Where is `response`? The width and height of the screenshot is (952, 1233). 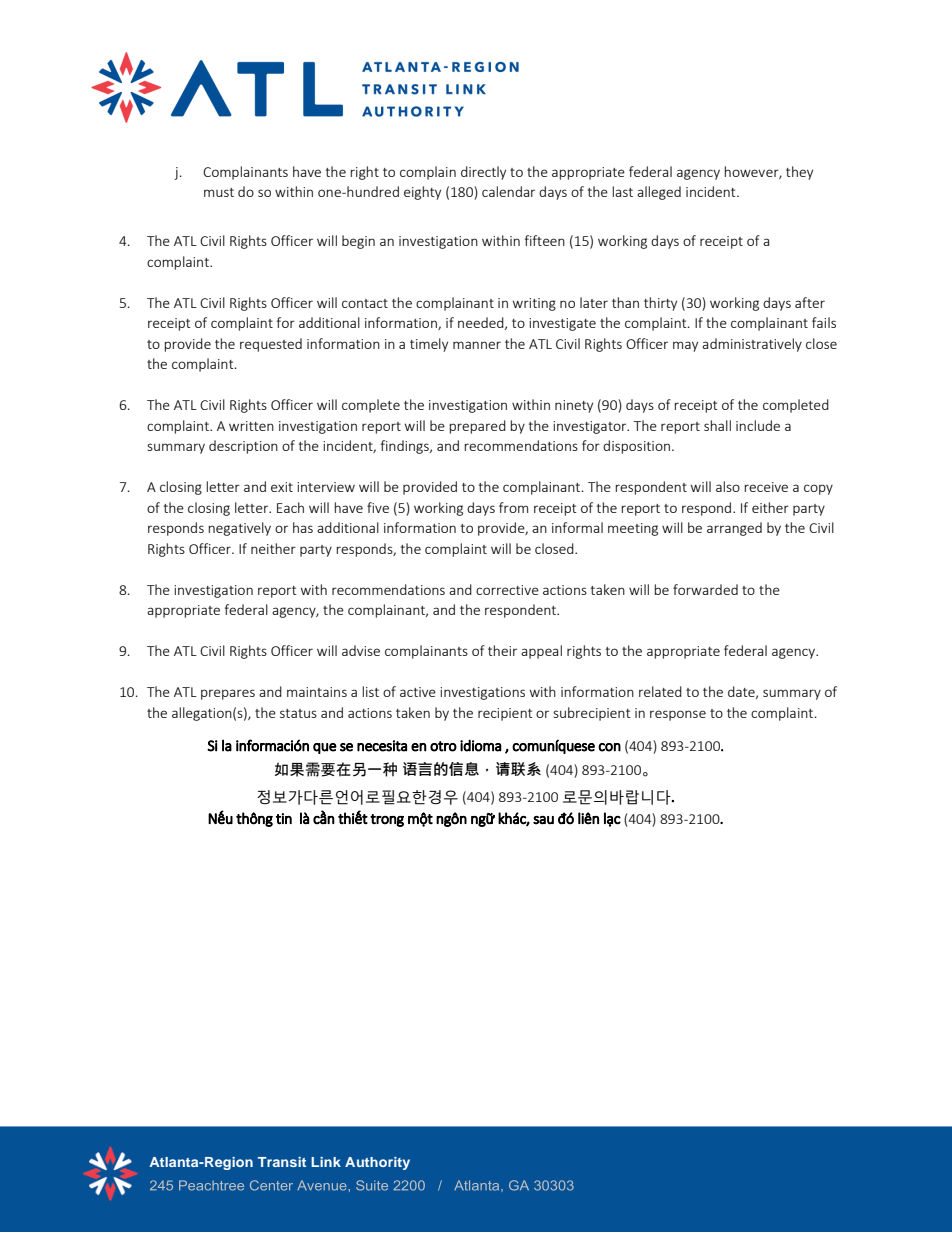 response is located at coordinates (678, 715).
